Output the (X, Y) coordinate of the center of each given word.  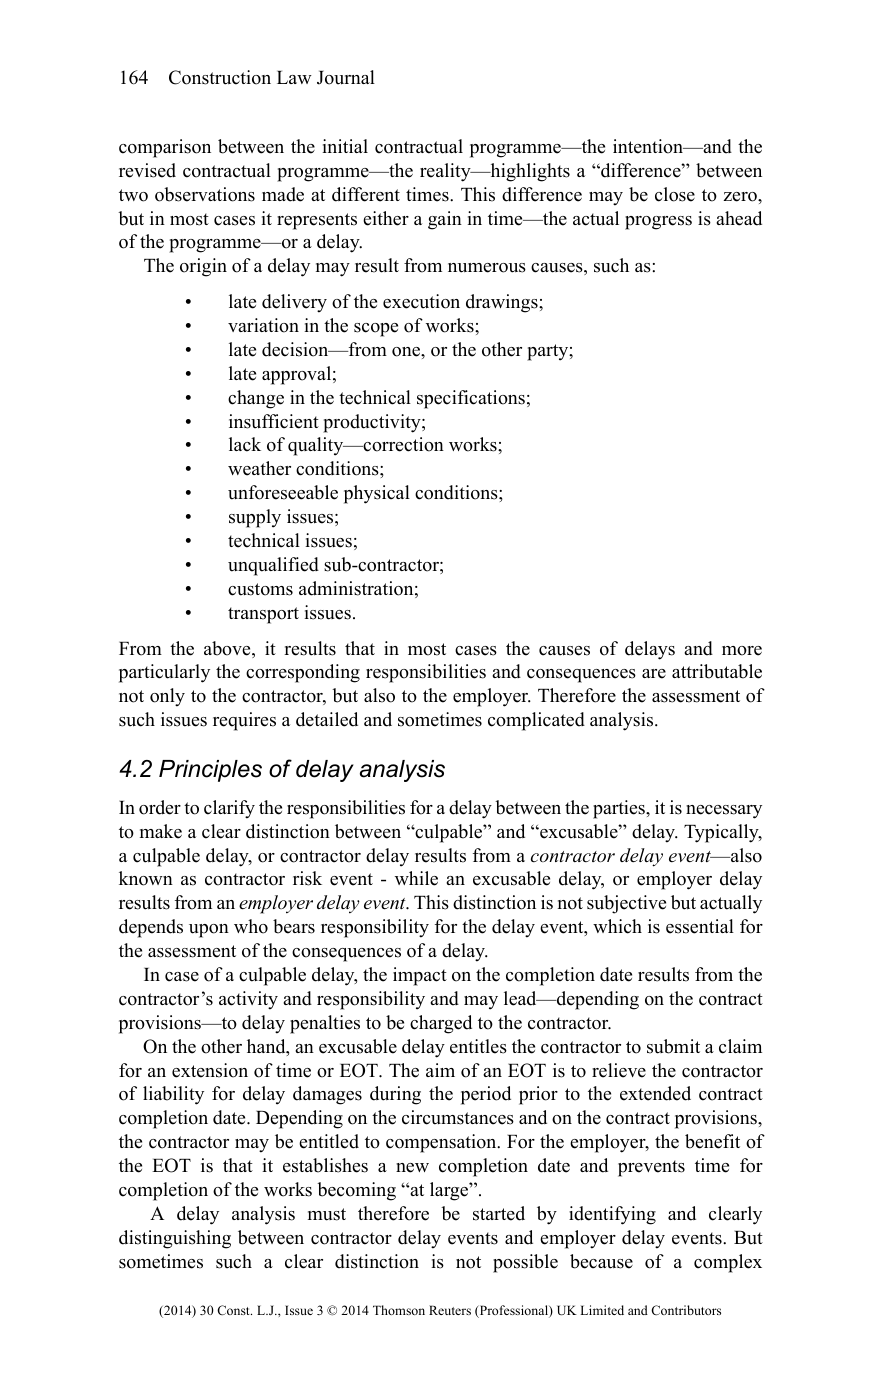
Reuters (450, 1310)
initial (345, 146)
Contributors (686, 1310)
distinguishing (175, 1239)
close (675, 194)
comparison (165, 148)
